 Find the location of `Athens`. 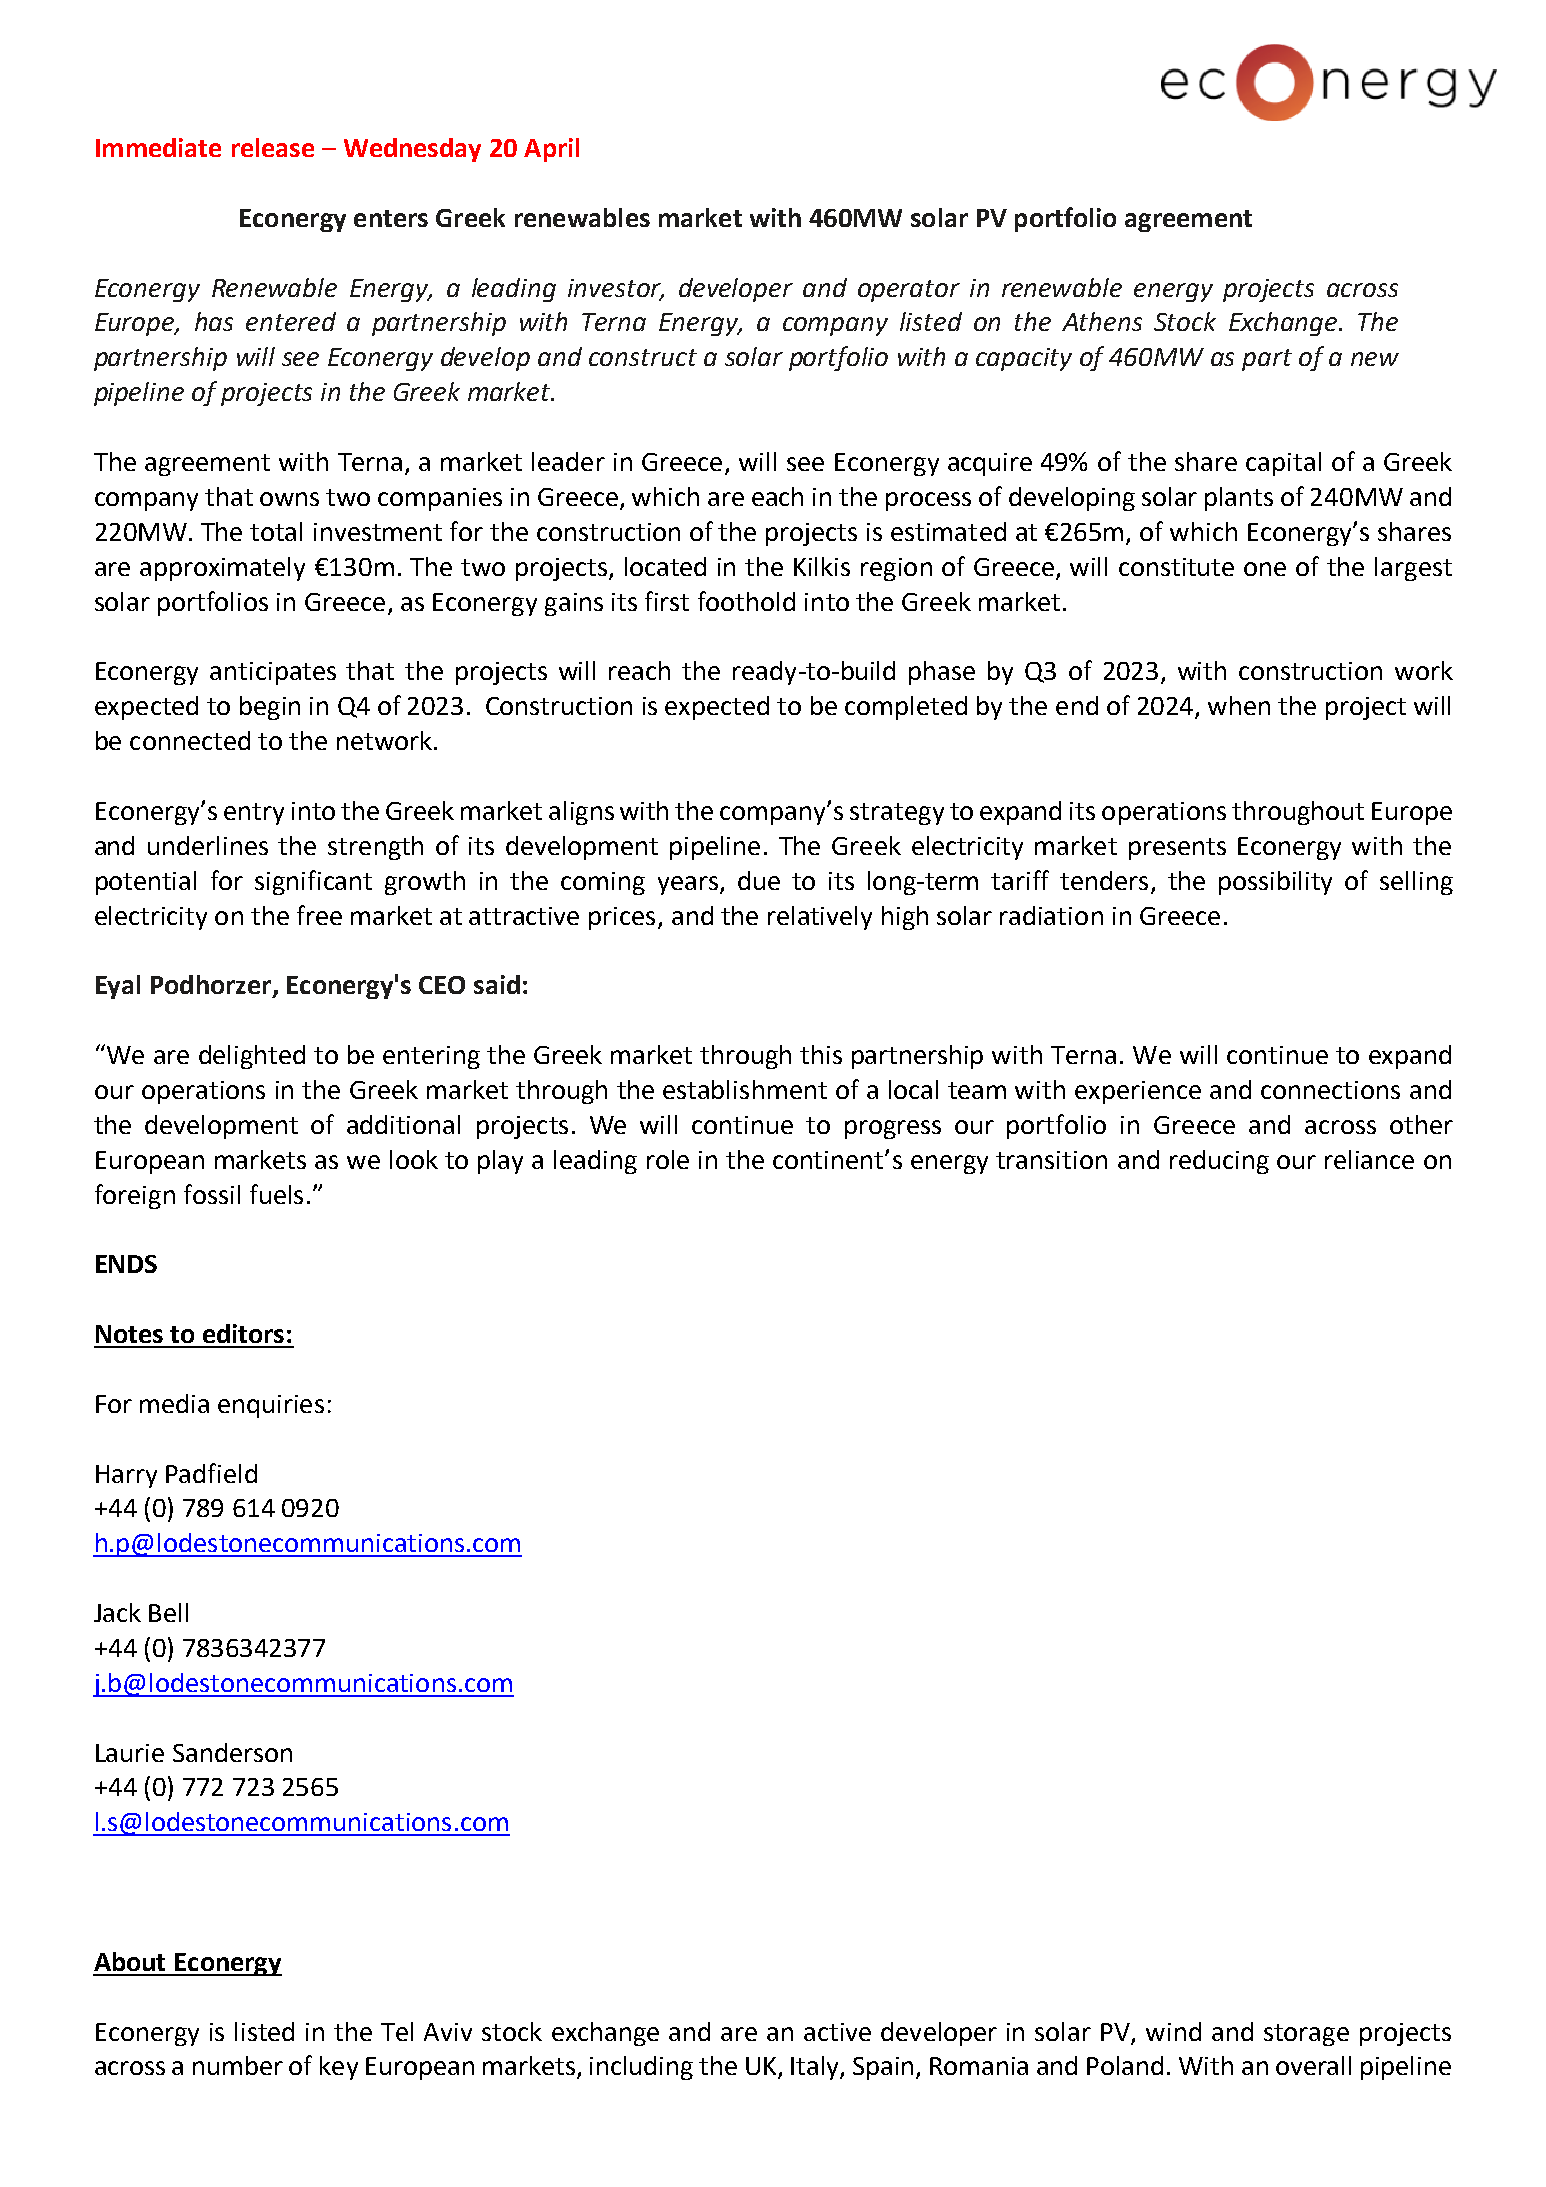

Athens is located at coordinates (1102, 321).
